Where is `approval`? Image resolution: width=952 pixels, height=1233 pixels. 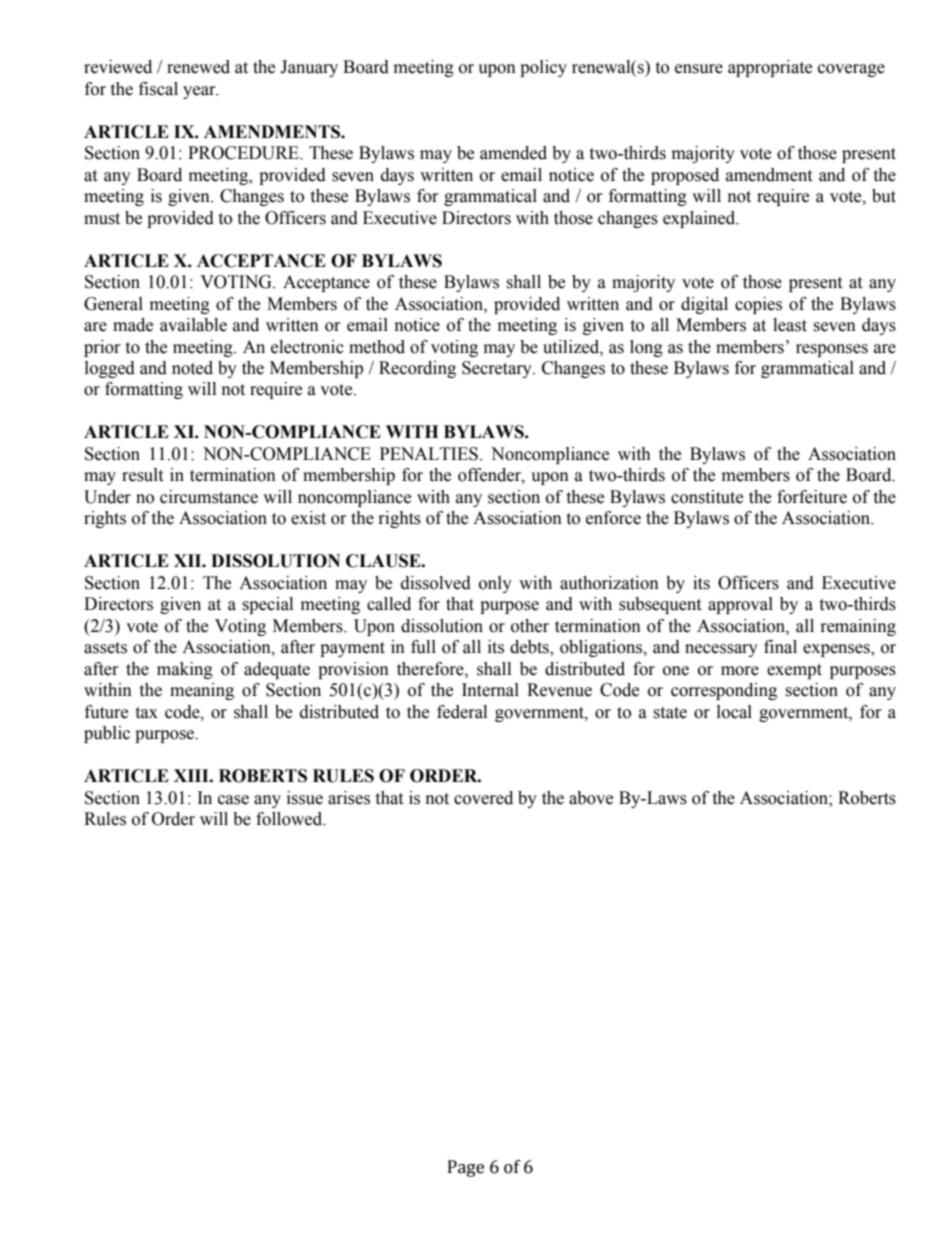
approval is located at coordinates (740, 605).
